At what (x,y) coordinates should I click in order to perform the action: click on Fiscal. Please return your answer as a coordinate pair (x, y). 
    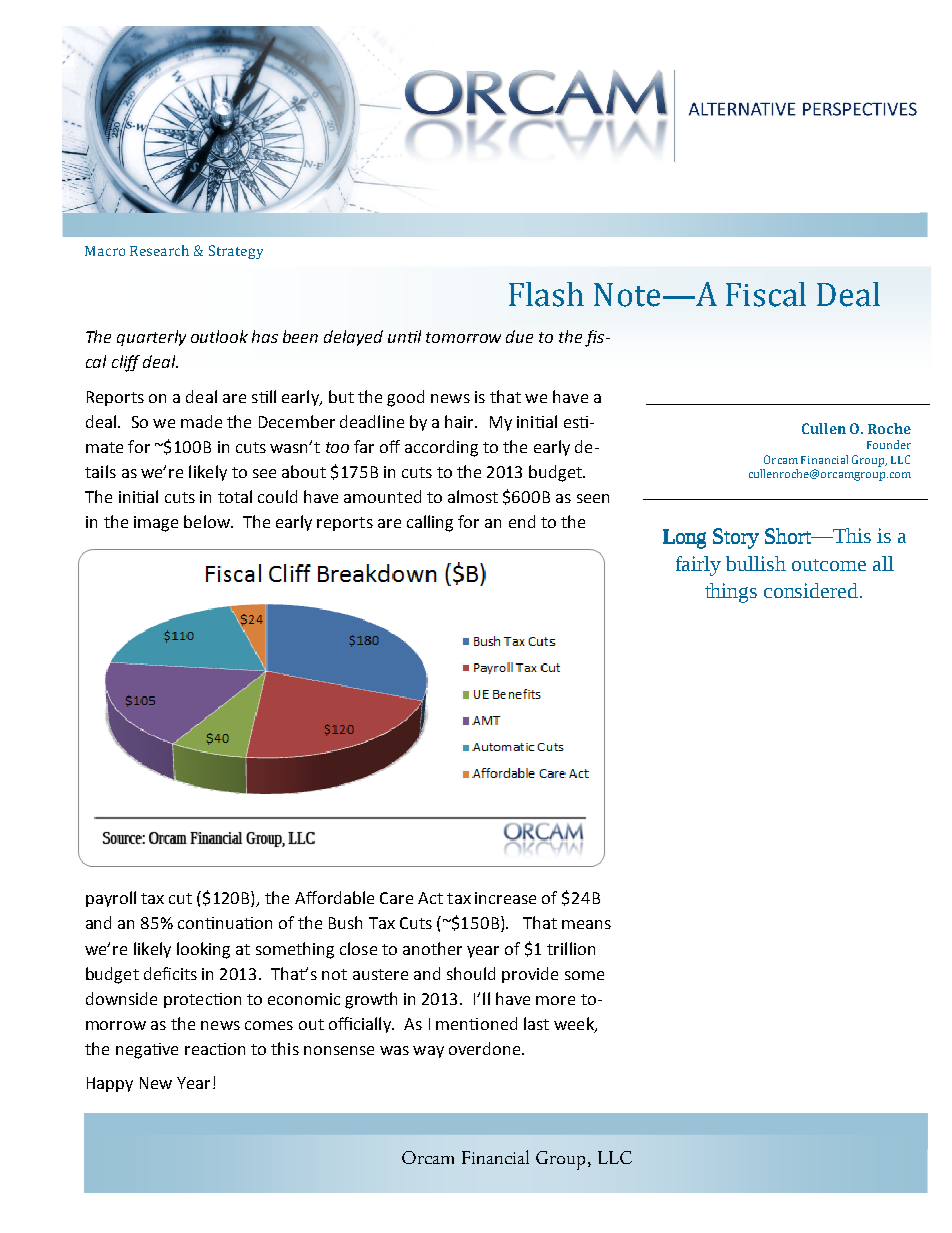
    Looking at the image, I should click on (766, 294).
